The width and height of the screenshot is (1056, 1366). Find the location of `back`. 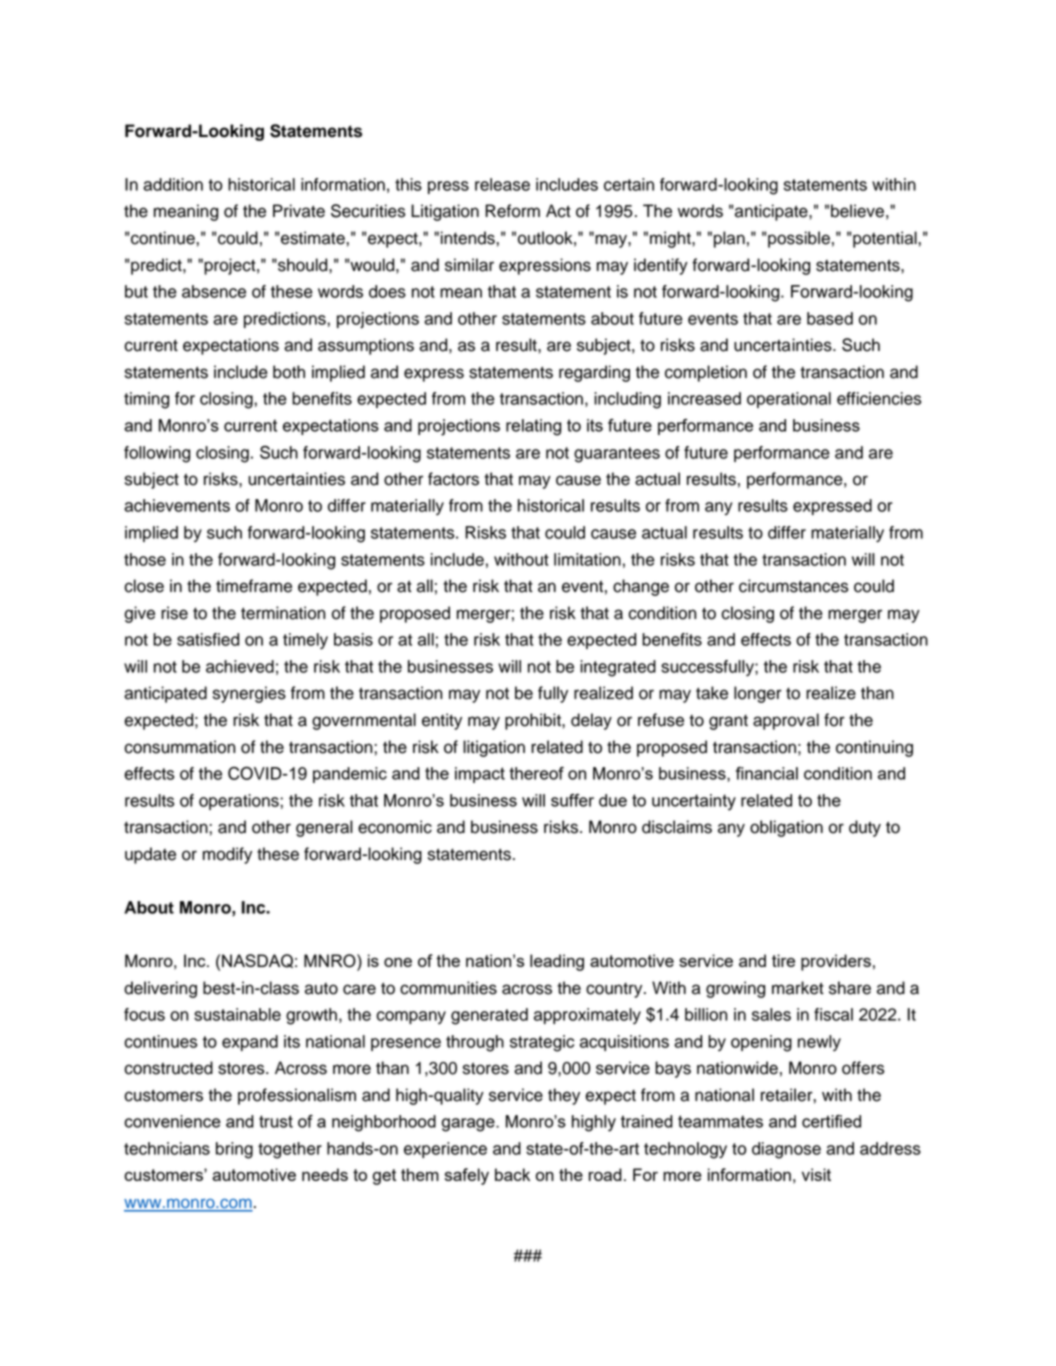

back is located at coordinates (512, 1174).
